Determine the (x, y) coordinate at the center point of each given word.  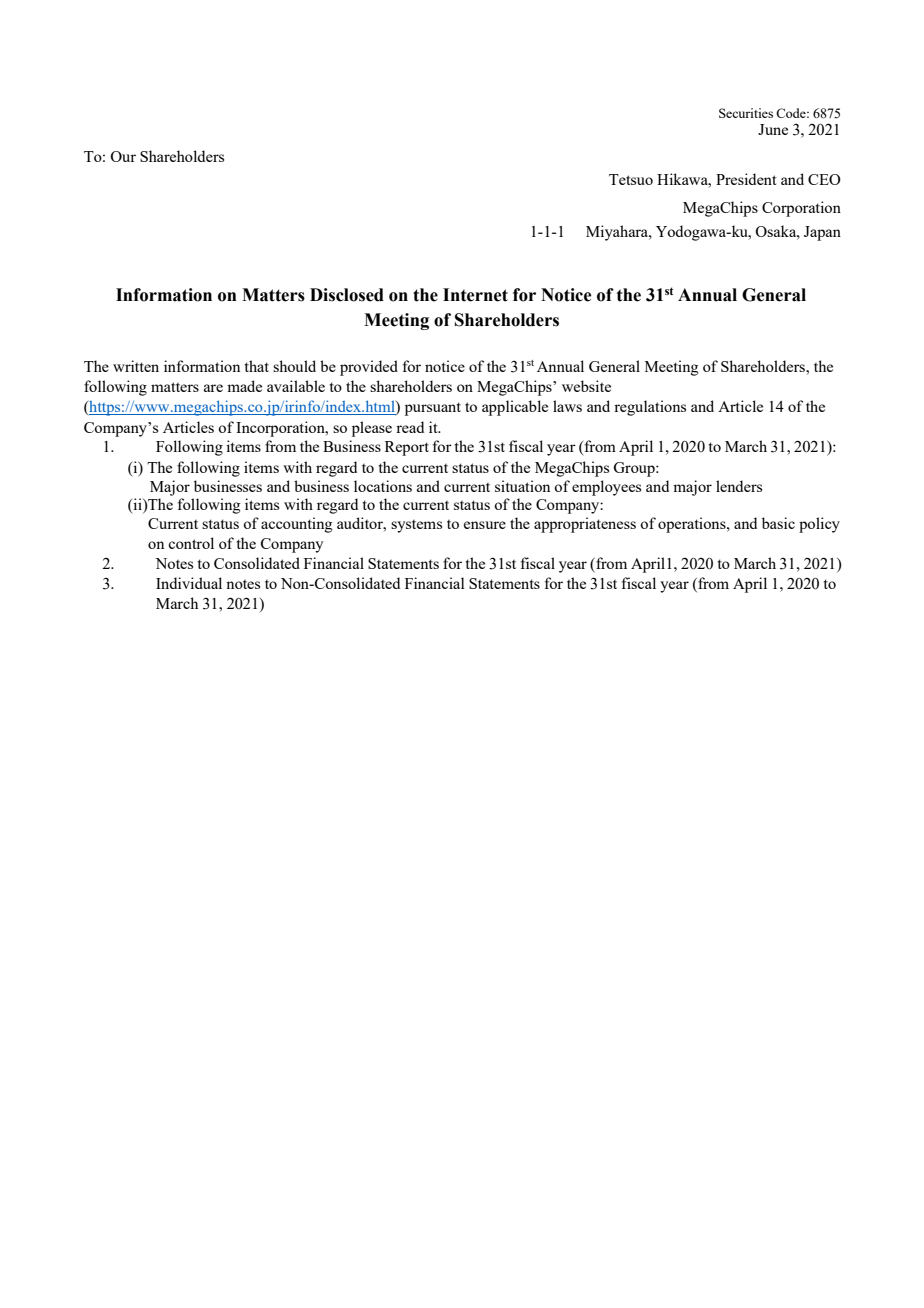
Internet (475, 295)
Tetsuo (631, 179)
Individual (189, 583)
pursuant (433, 409)
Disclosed (347, 295)
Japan (822, 233)
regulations (650, 408)
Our (123, 156)
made (244, 386)
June (773, 129)
